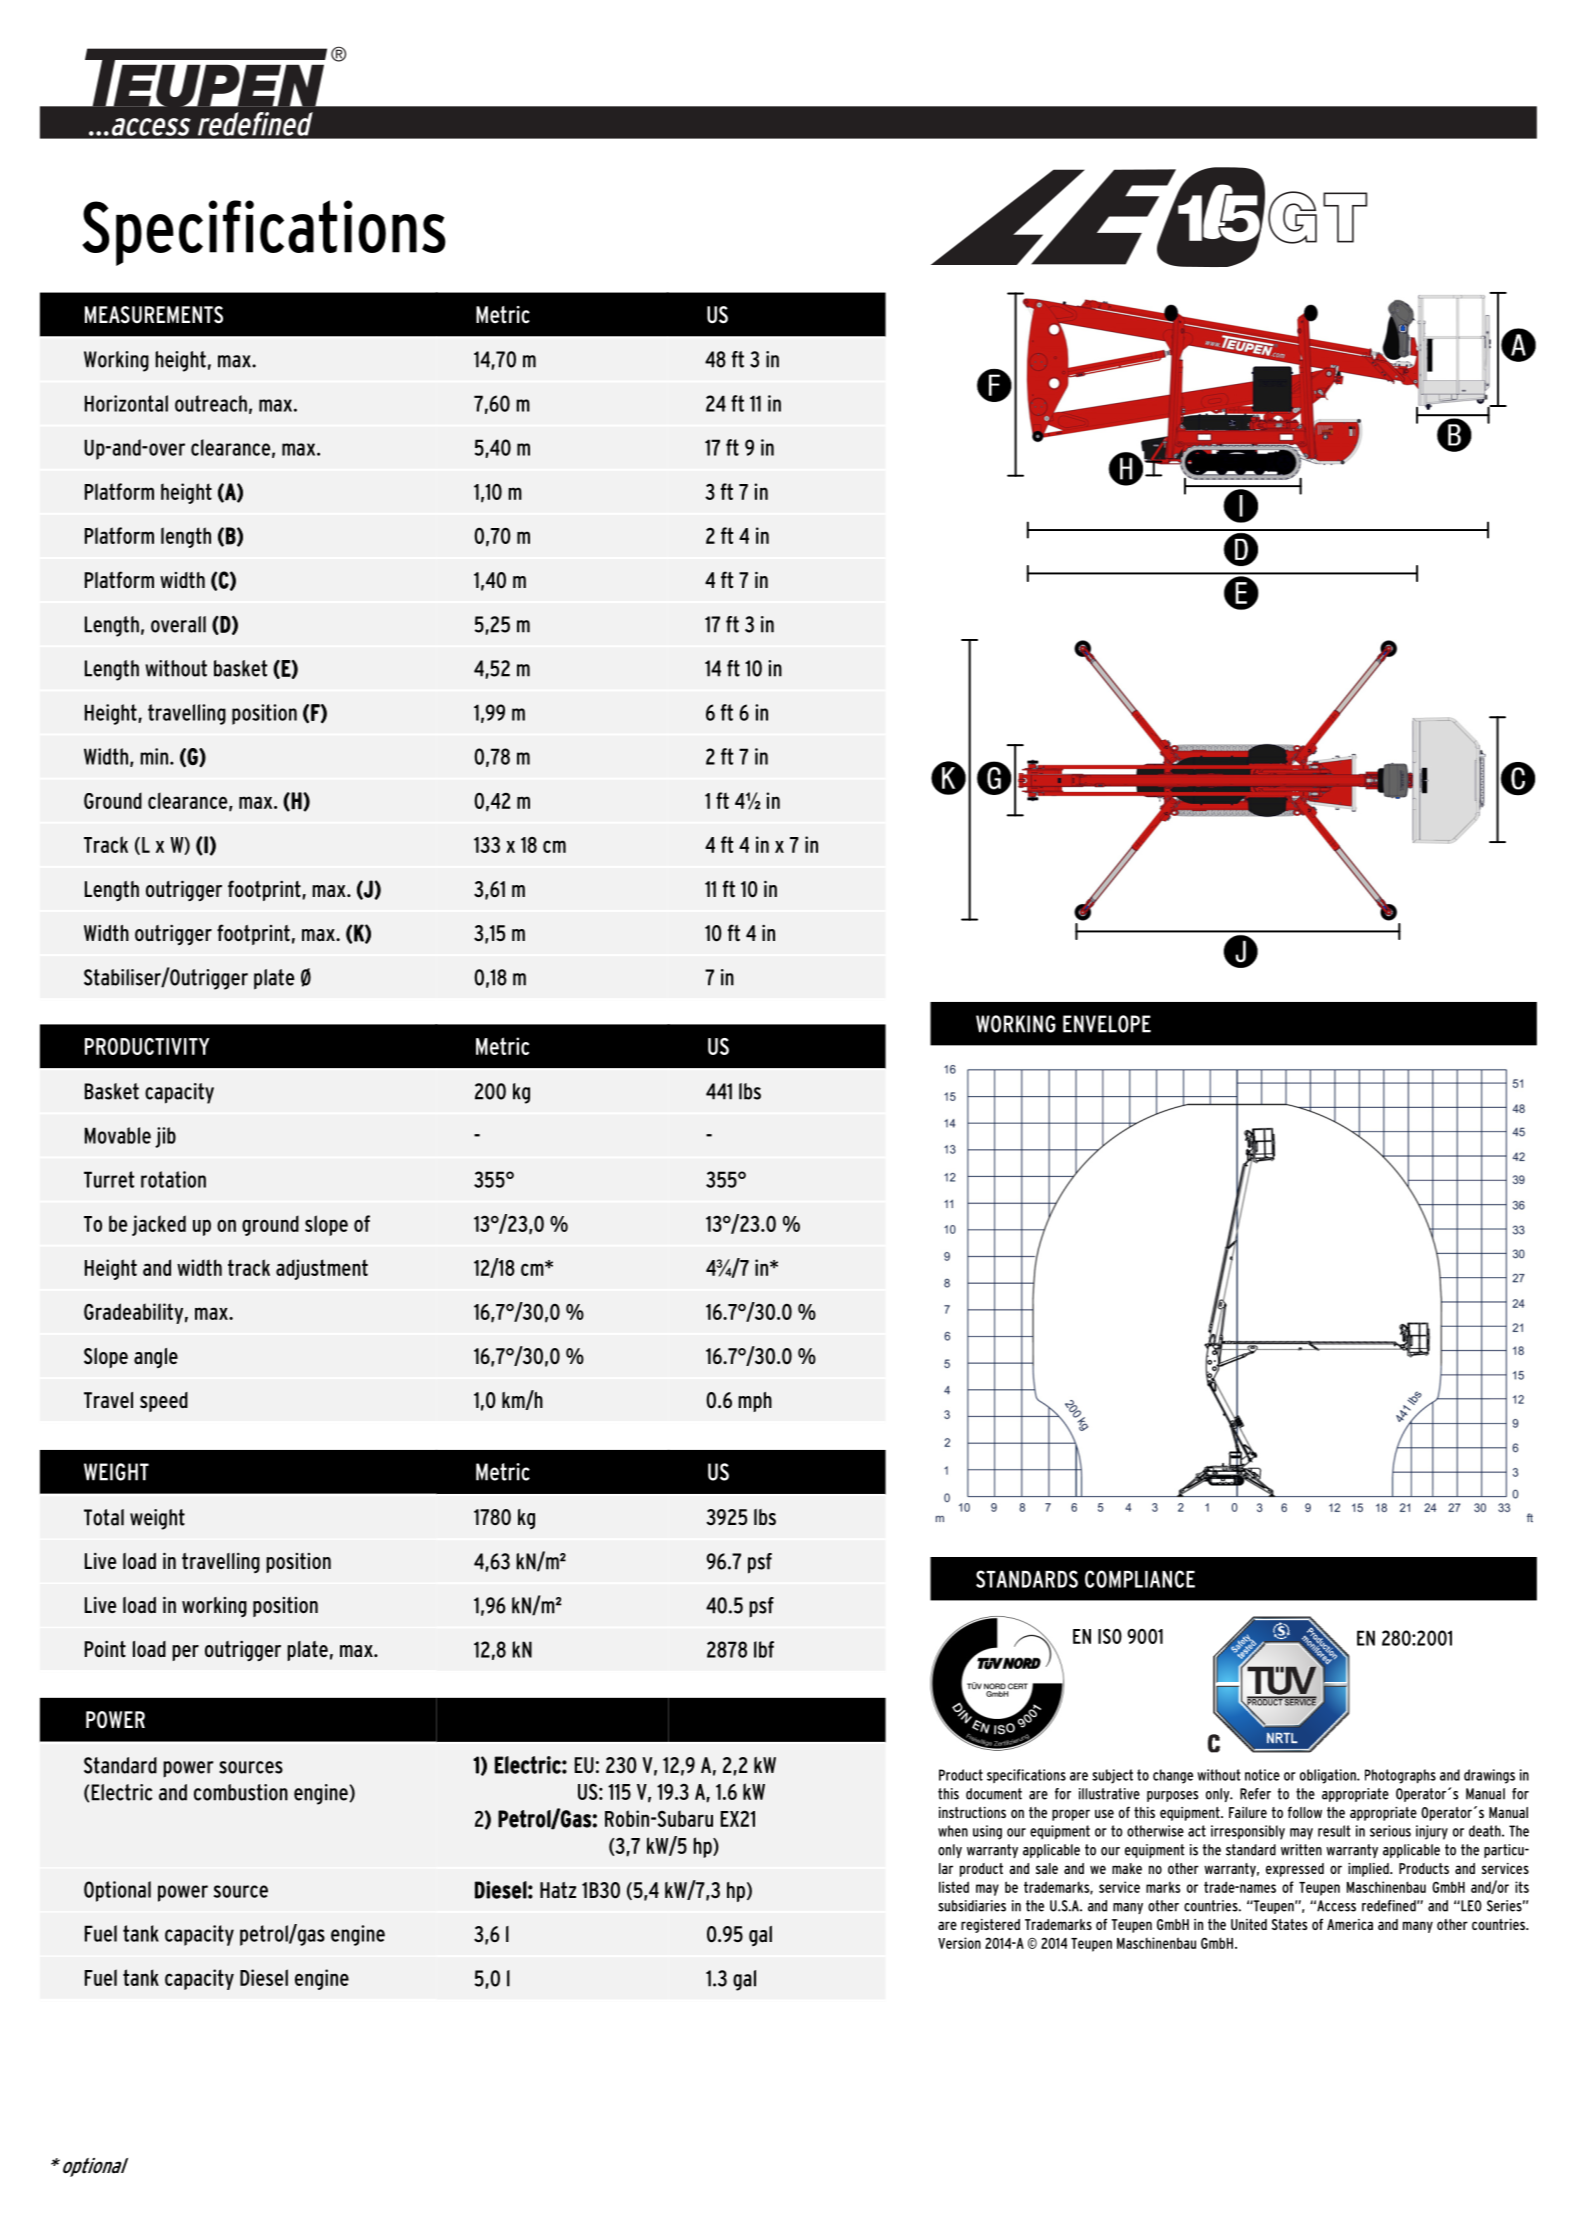  What do you see at coordinates (1140, 1579) in the image?
I see `COMPLIANCE` at bounding box center [1140, 1579].
